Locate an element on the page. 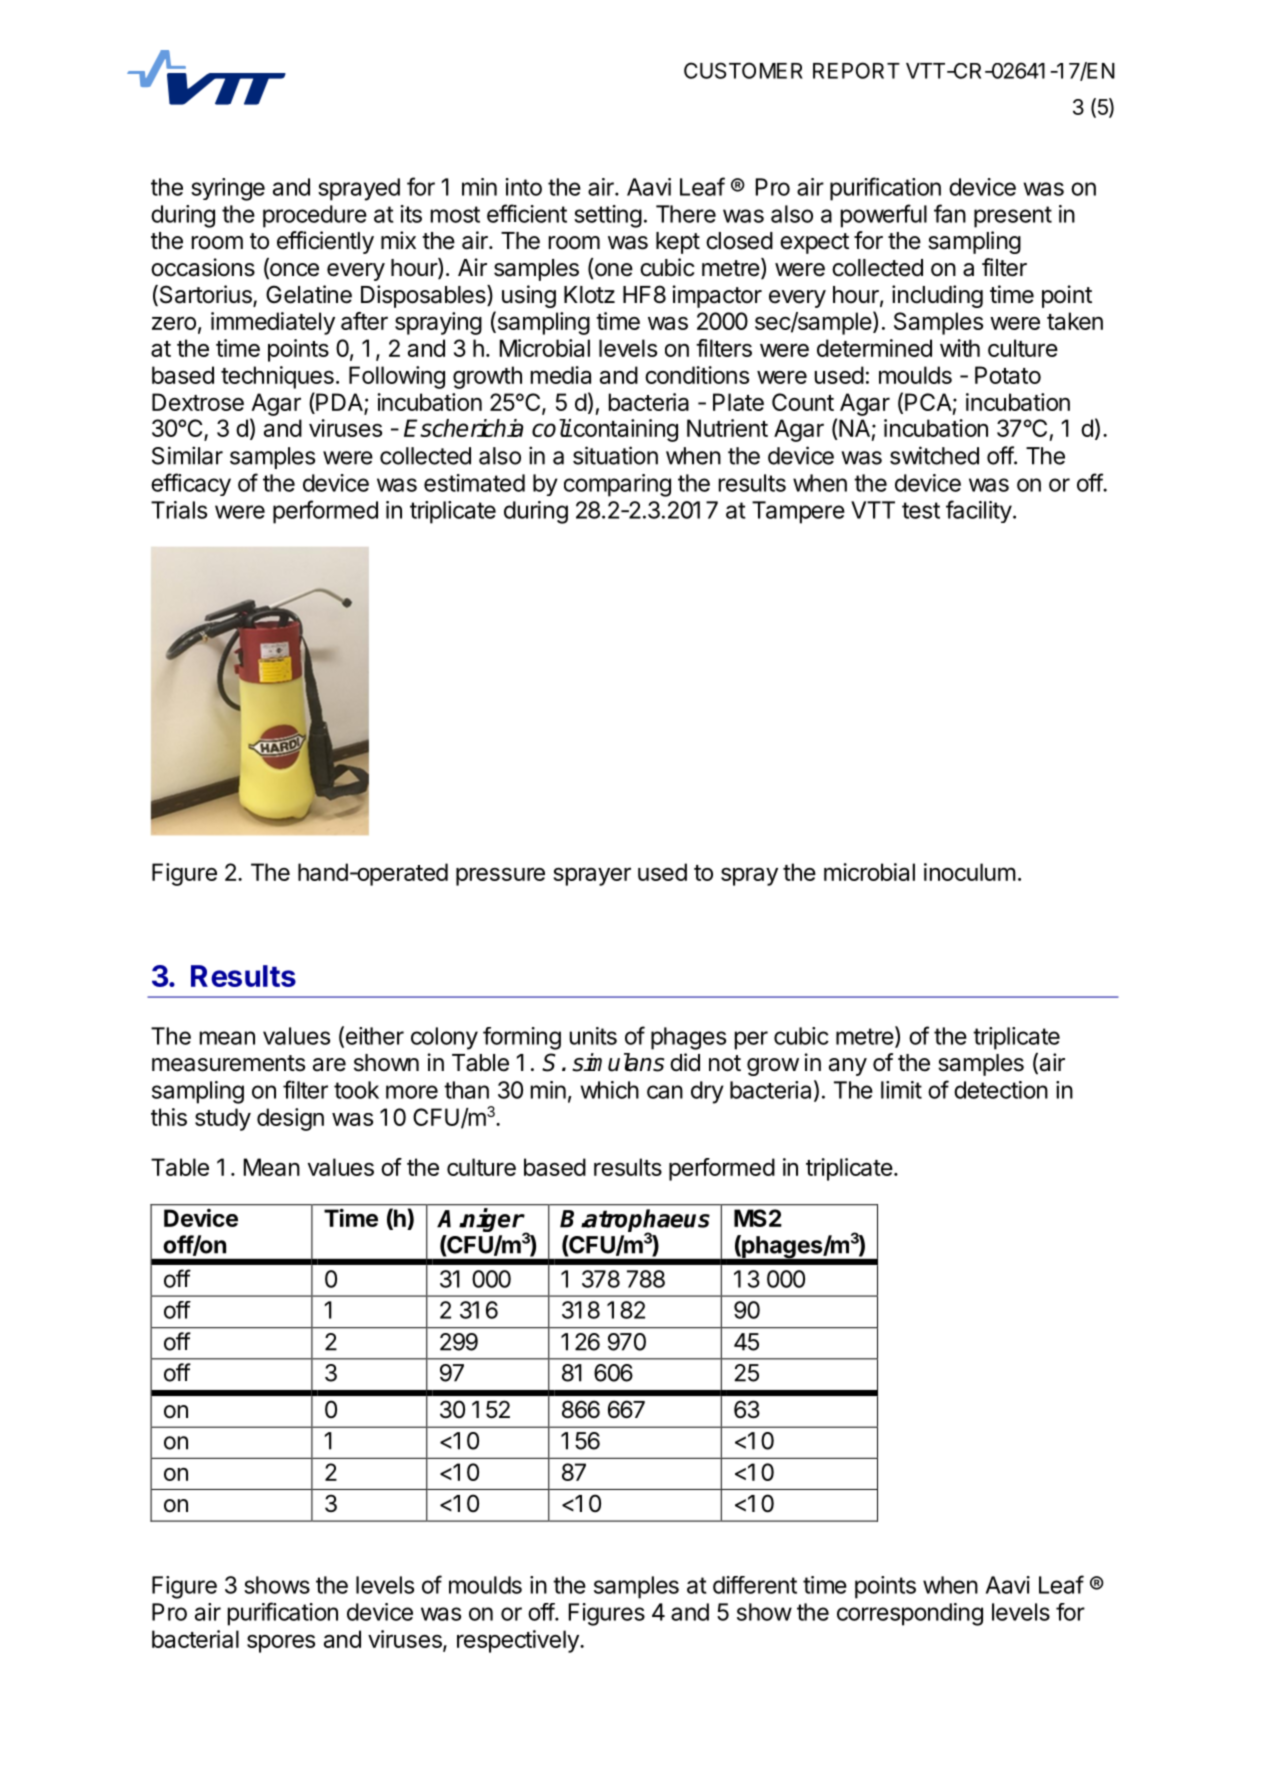 This document has height=1790, width=1266. pressure is located at coordinates (500, 876).
